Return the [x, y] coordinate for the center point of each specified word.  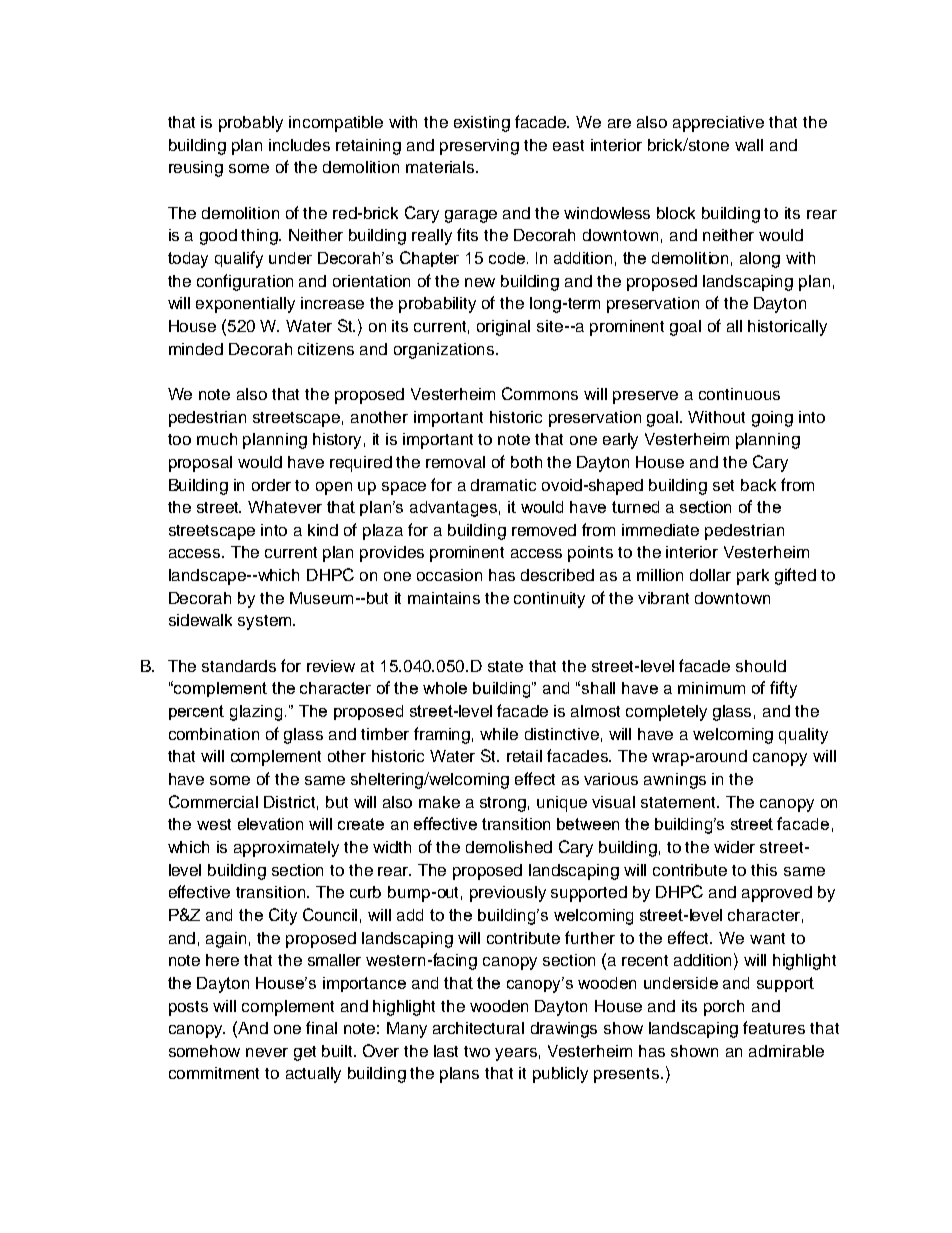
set [723, 485]
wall [749, 145]
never [267, 1052]
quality [803, 736]
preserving [479, 147]
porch [724, 1008]
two [477, 1051]
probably [251, 124]
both [526, 462]
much [217, 439]
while [499, 734]
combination [214, 734]
